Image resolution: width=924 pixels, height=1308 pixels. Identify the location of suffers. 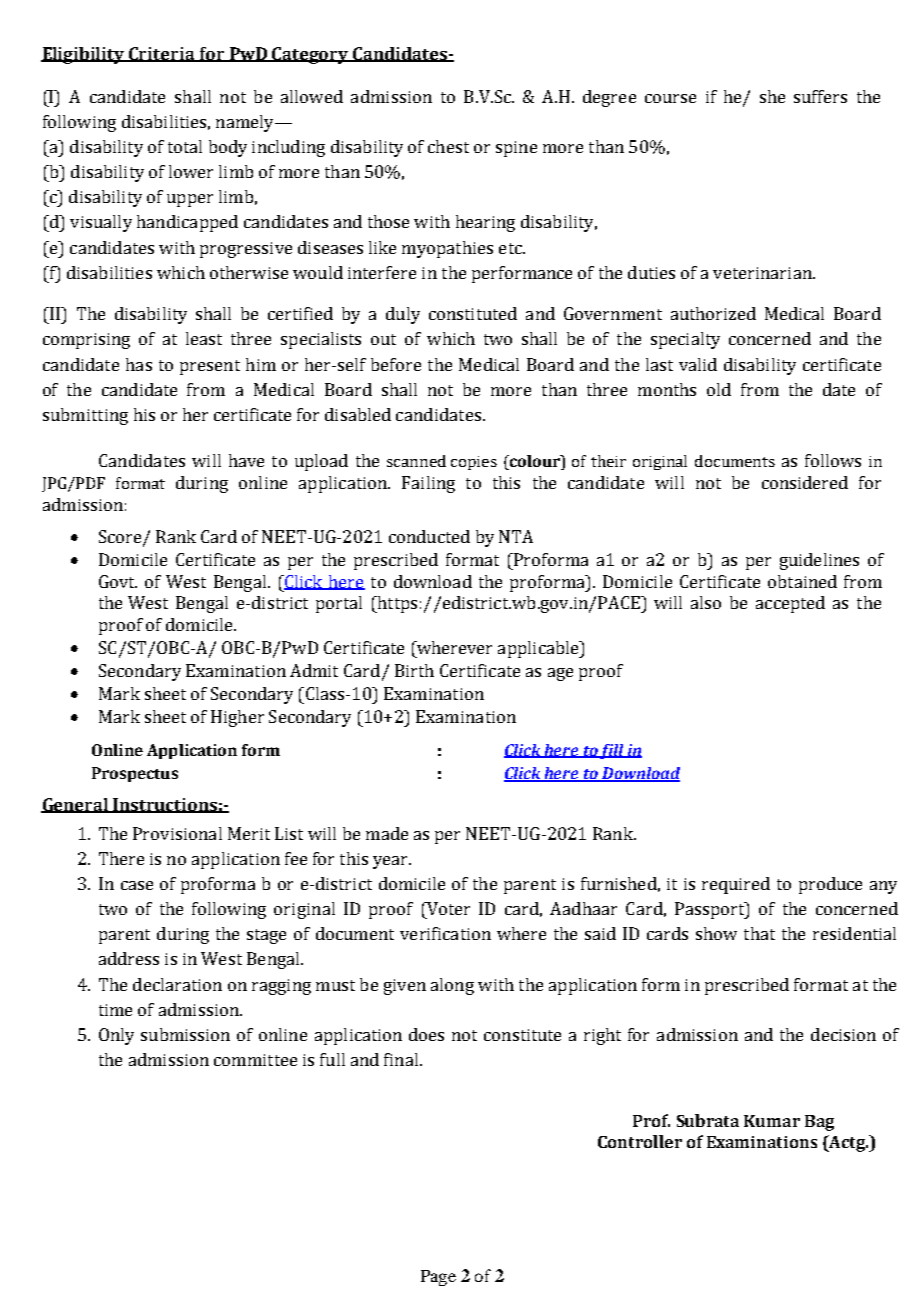
(820, 96).
